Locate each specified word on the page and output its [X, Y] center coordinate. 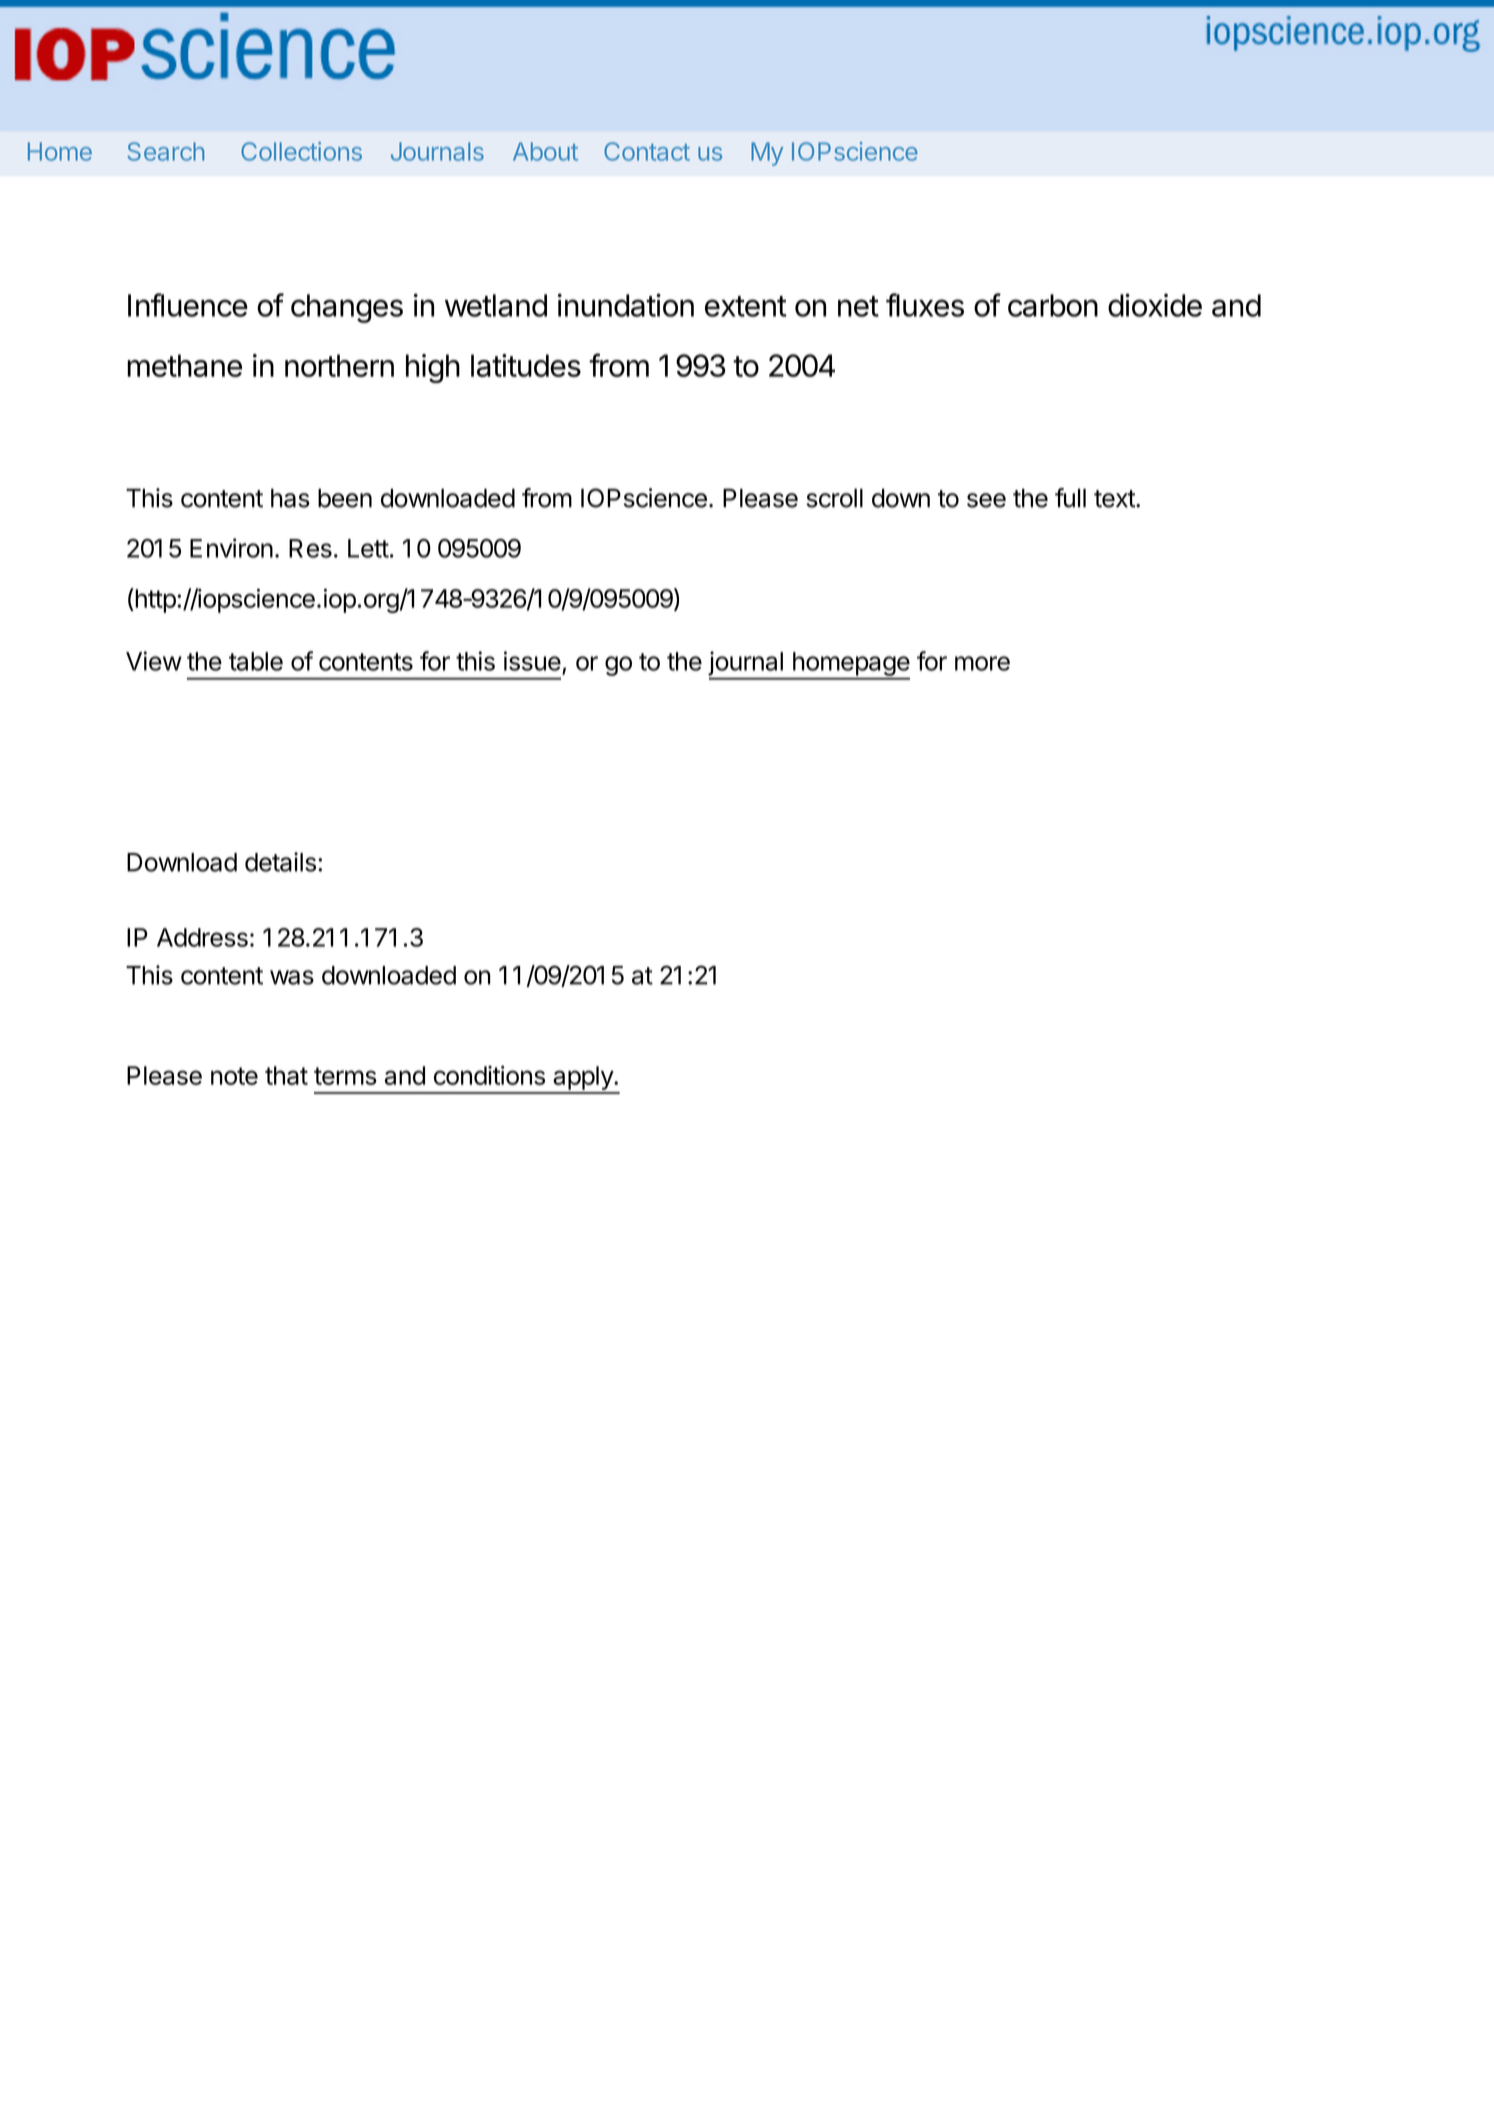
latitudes [526, 365]
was [292, 977]
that [286, 1075]
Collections [301, 151]
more [982, 663]
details [280, 862]
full [1070, 498]
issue [532, 661]
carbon [1053, 305]
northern [339, 365]
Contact [647, 151]
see [986, 500]
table [256, 661]
